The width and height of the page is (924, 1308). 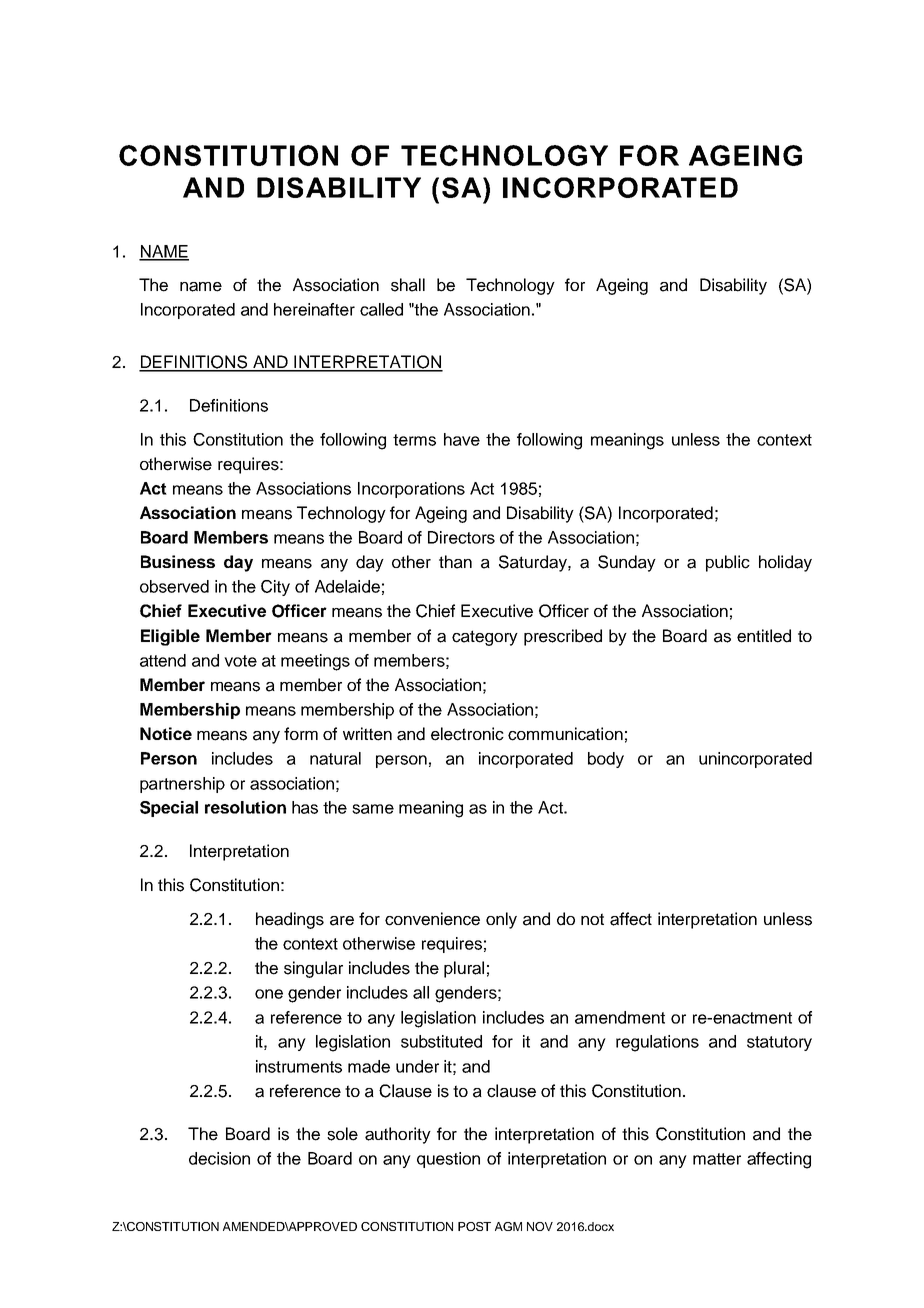 I want to click on POST, so click(x=474, y=1226).
